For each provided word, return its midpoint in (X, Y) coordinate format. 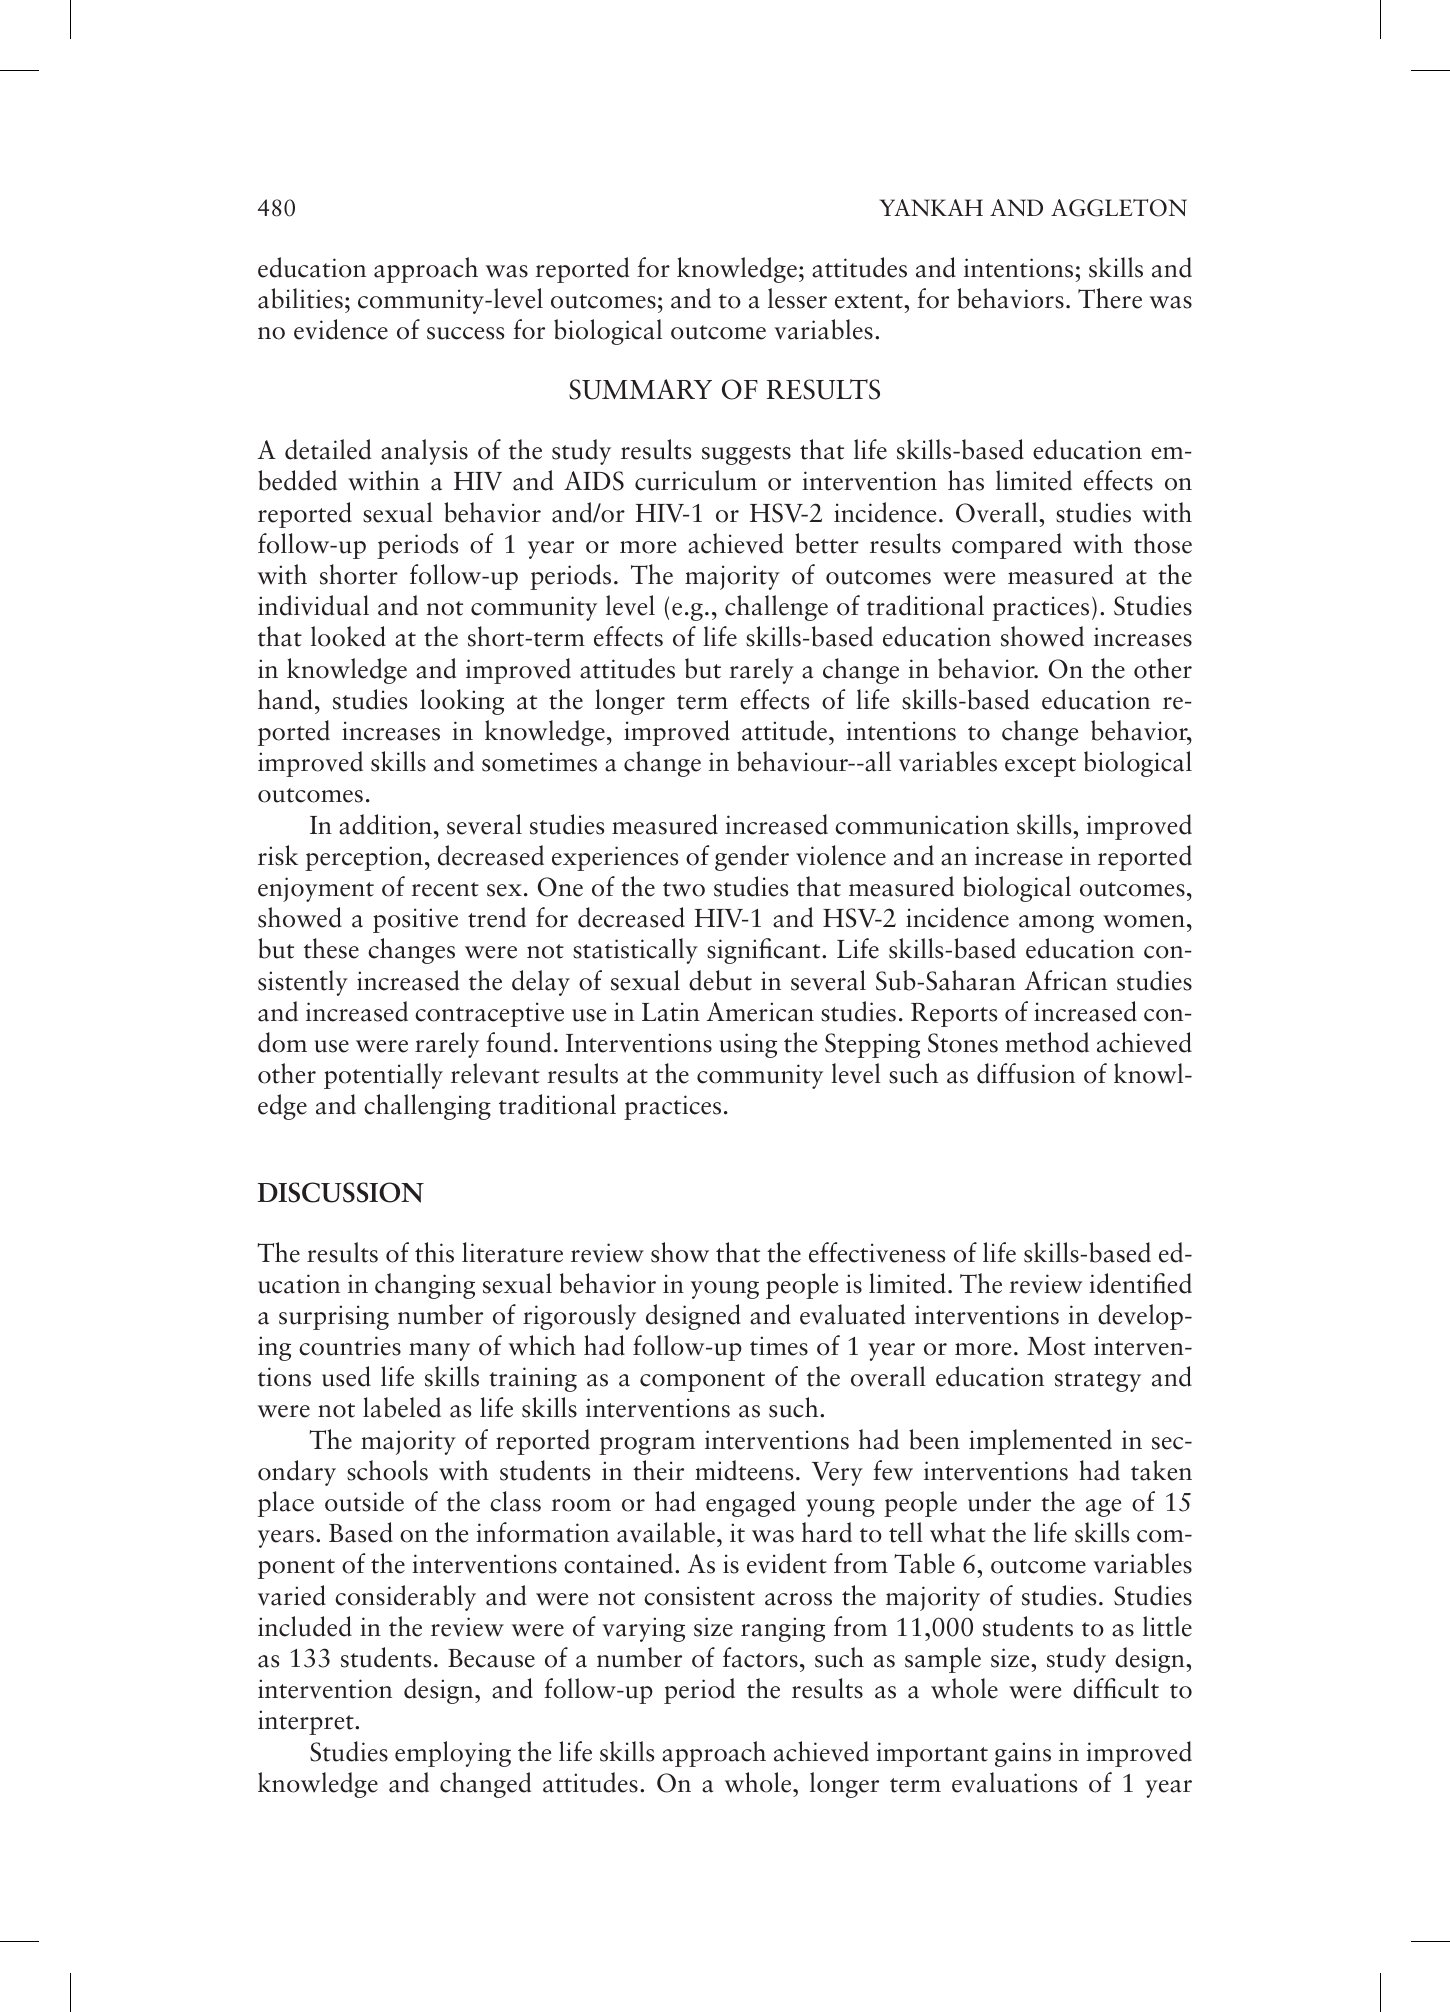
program (647, 1446)
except (1040, 767)
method (1047, 1042)
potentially (383, 1076)
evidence (341, 329)
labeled (402, 1407)
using (748, 1045)
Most (1056, 1346)
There (1110, 298)
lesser (797, 298)
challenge (776, 608)
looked (348, 636)
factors (760, 1657)
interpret (307, 1722)
